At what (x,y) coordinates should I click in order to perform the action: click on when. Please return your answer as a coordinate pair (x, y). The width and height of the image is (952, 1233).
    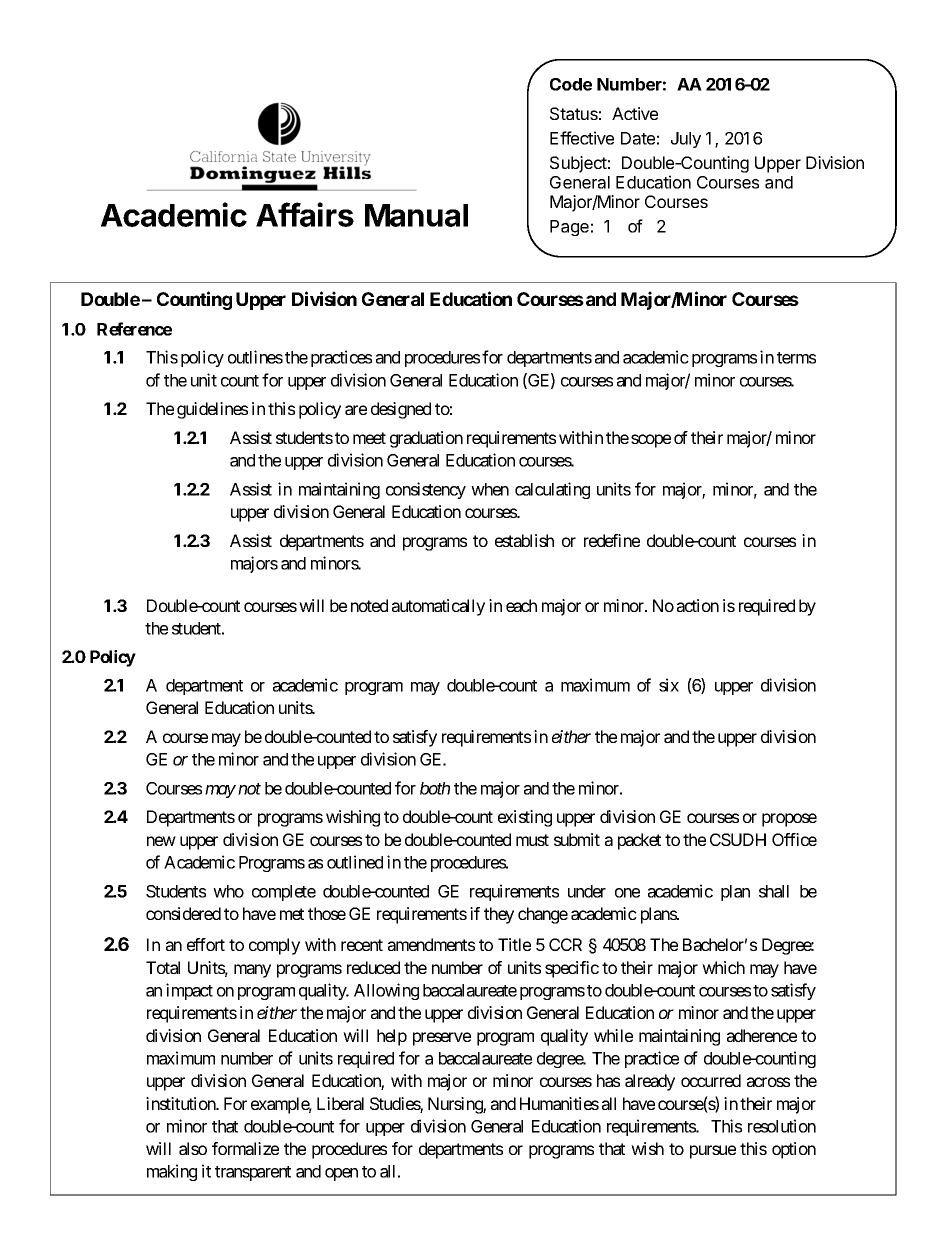
    Looking at the image, I should click on (490, 489).
